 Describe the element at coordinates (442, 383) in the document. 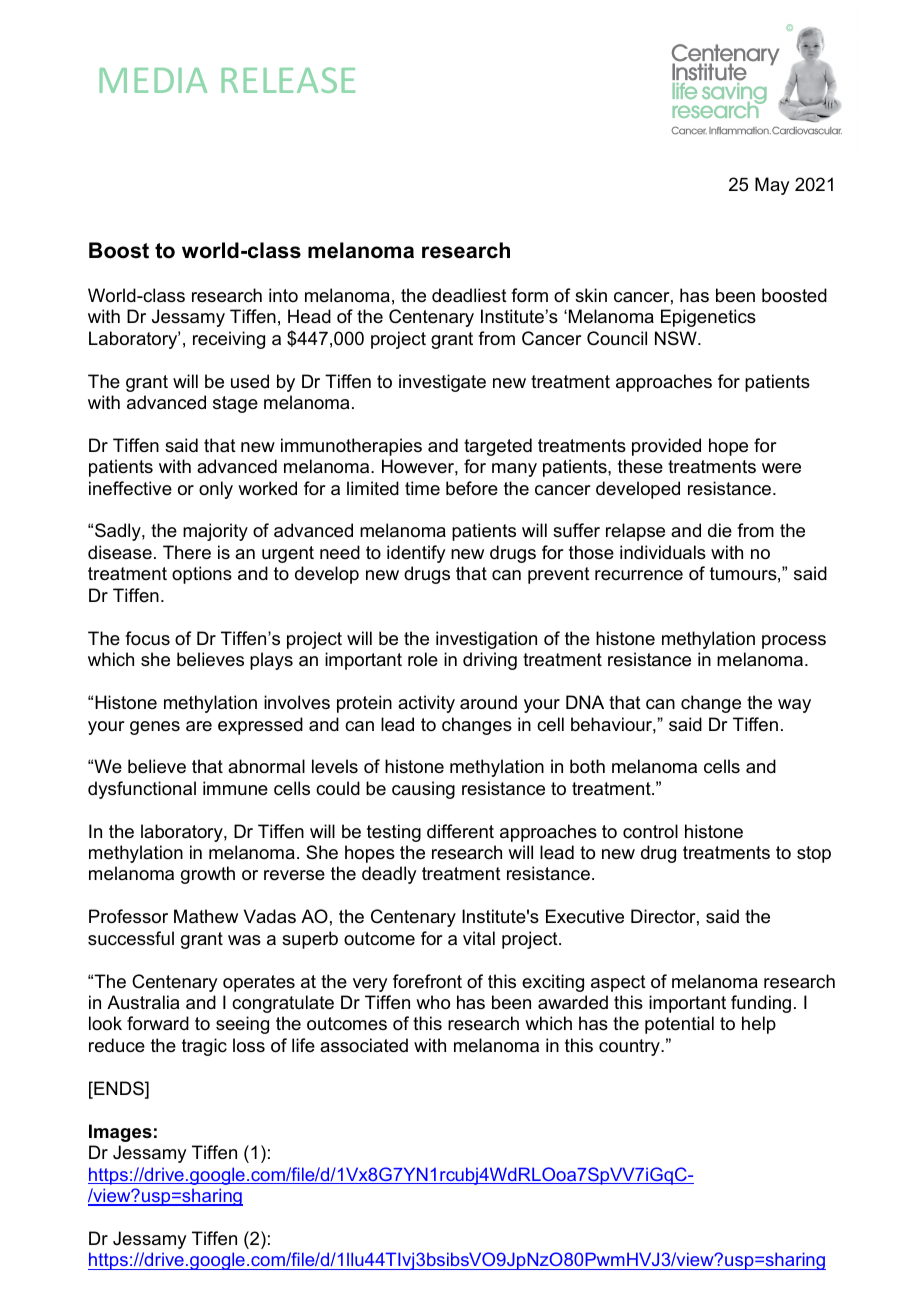

I see `investigate` at that location.
